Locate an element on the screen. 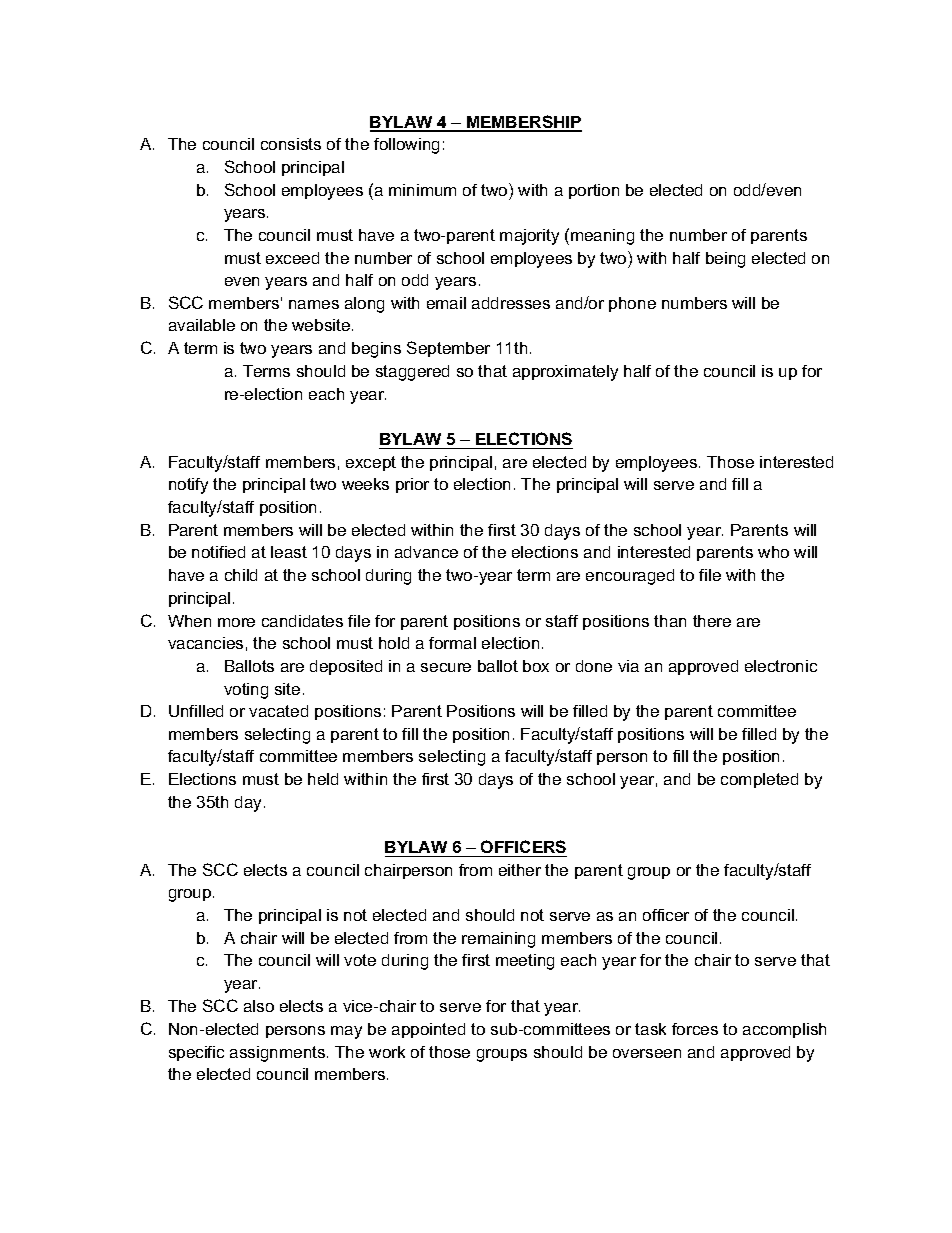 This screenshot has height=1233, width=952. held is located at coordinates (323, 779).
